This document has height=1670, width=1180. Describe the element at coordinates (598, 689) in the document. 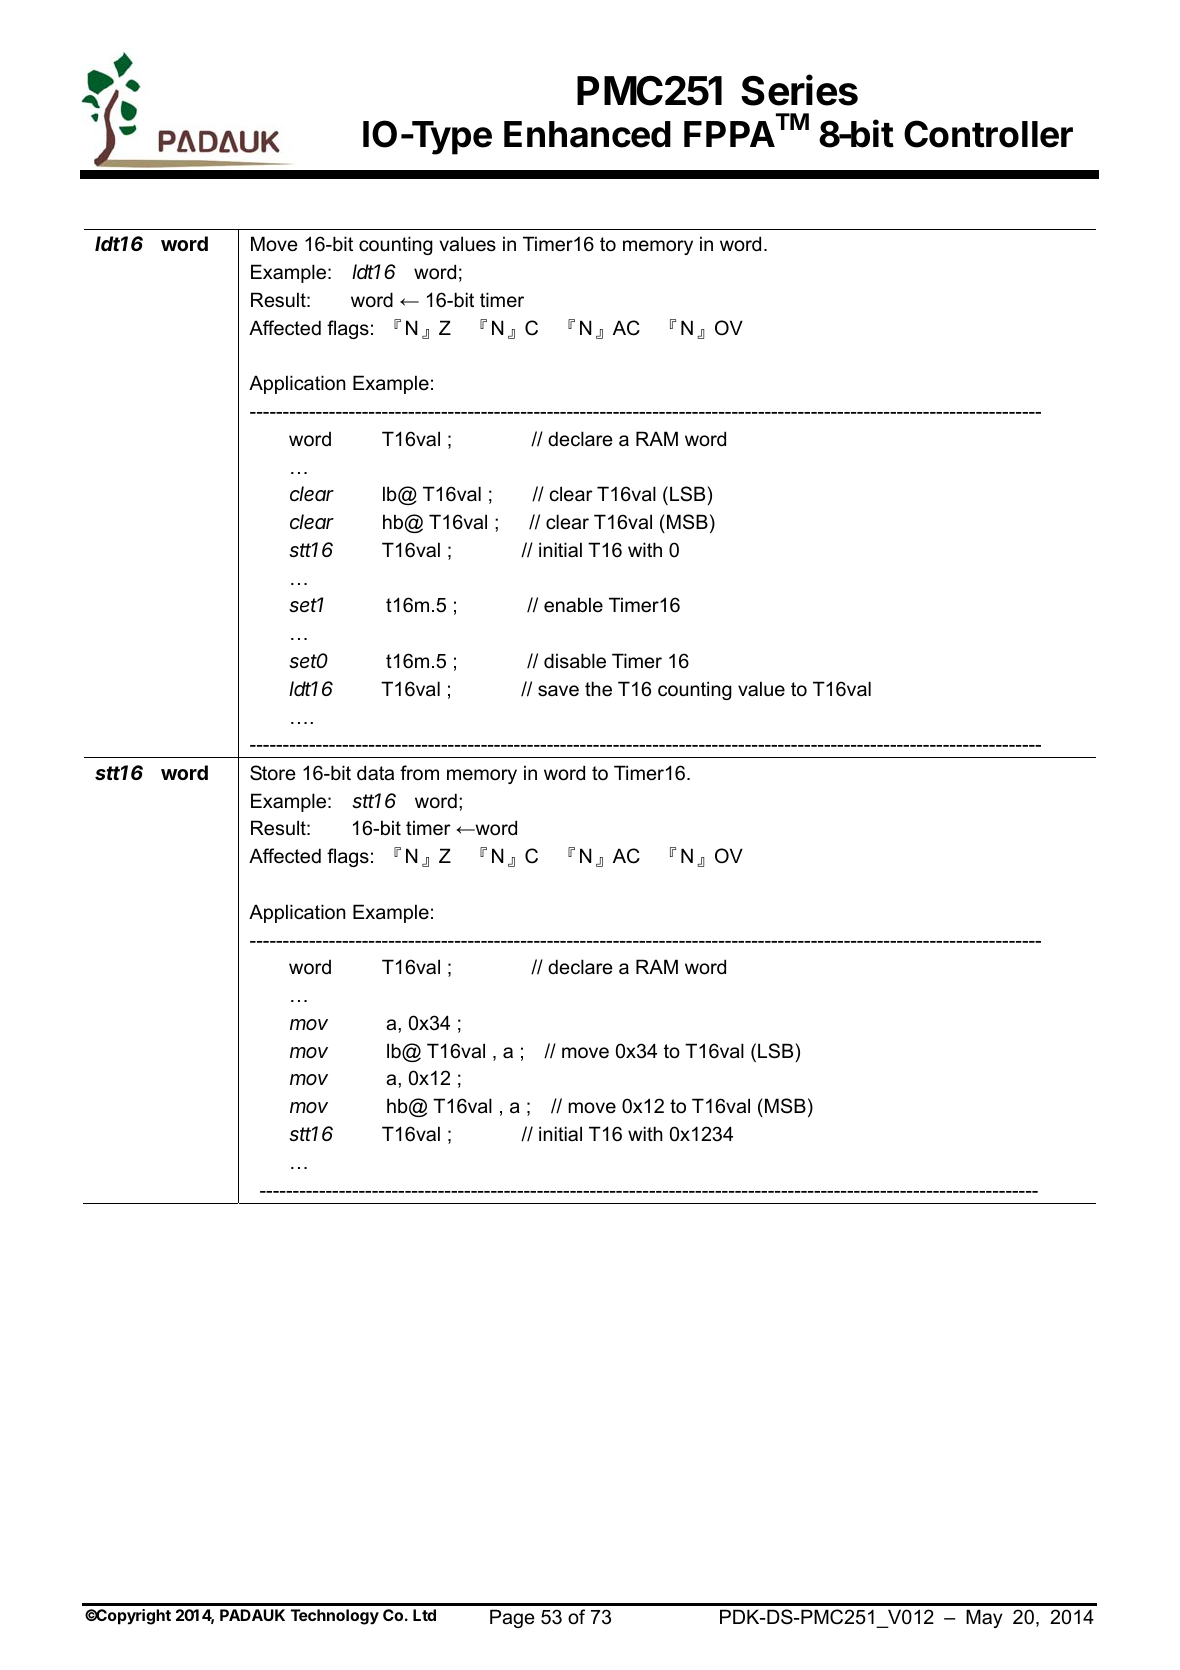

I see `the` at that location.
